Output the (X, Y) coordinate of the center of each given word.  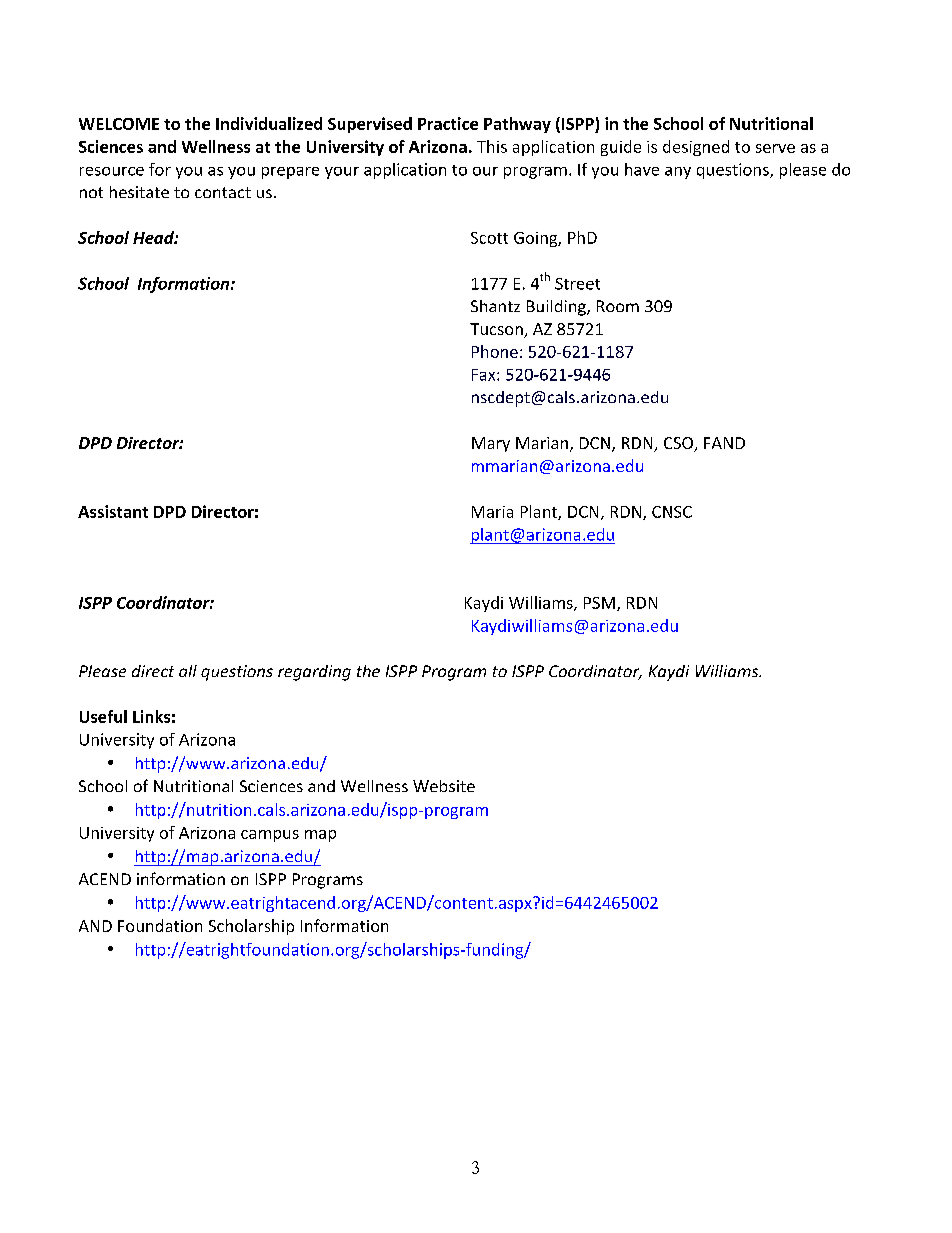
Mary (491, 444)
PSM (599, 603)
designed (696, 148)
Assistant (113, 511)
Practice (448, 123)
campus (270, 836)
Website (444, 786)
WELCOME (119, 124)
